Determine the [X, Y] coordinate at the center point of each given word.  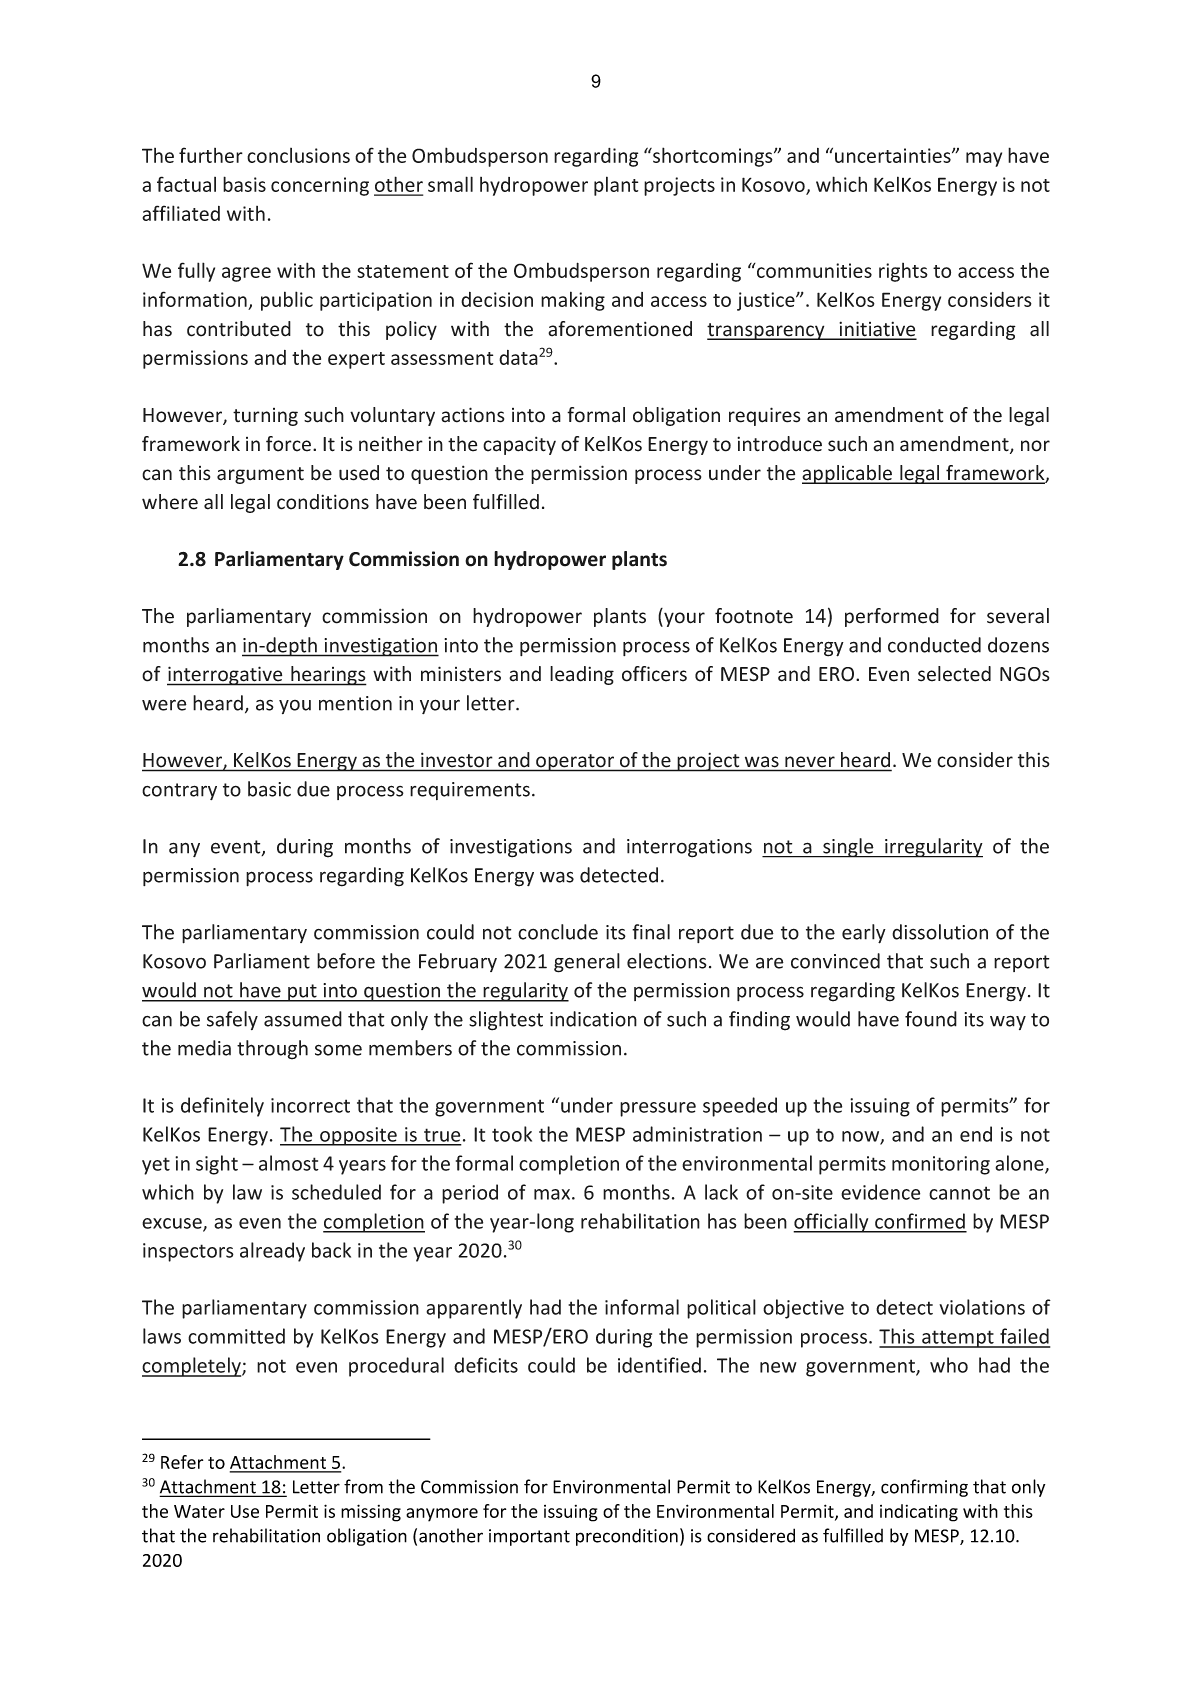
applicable [848, 474]
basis [244, 184]
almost [289, 1163]
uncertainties [894, 155]
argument [260, 475]
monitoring [941, 1165]
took [512, 1134]
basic [269, 789]
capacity [519, 445]
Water [199, 1511]
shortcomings [713, 157]
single [848, 848]
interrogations [689, 848]
